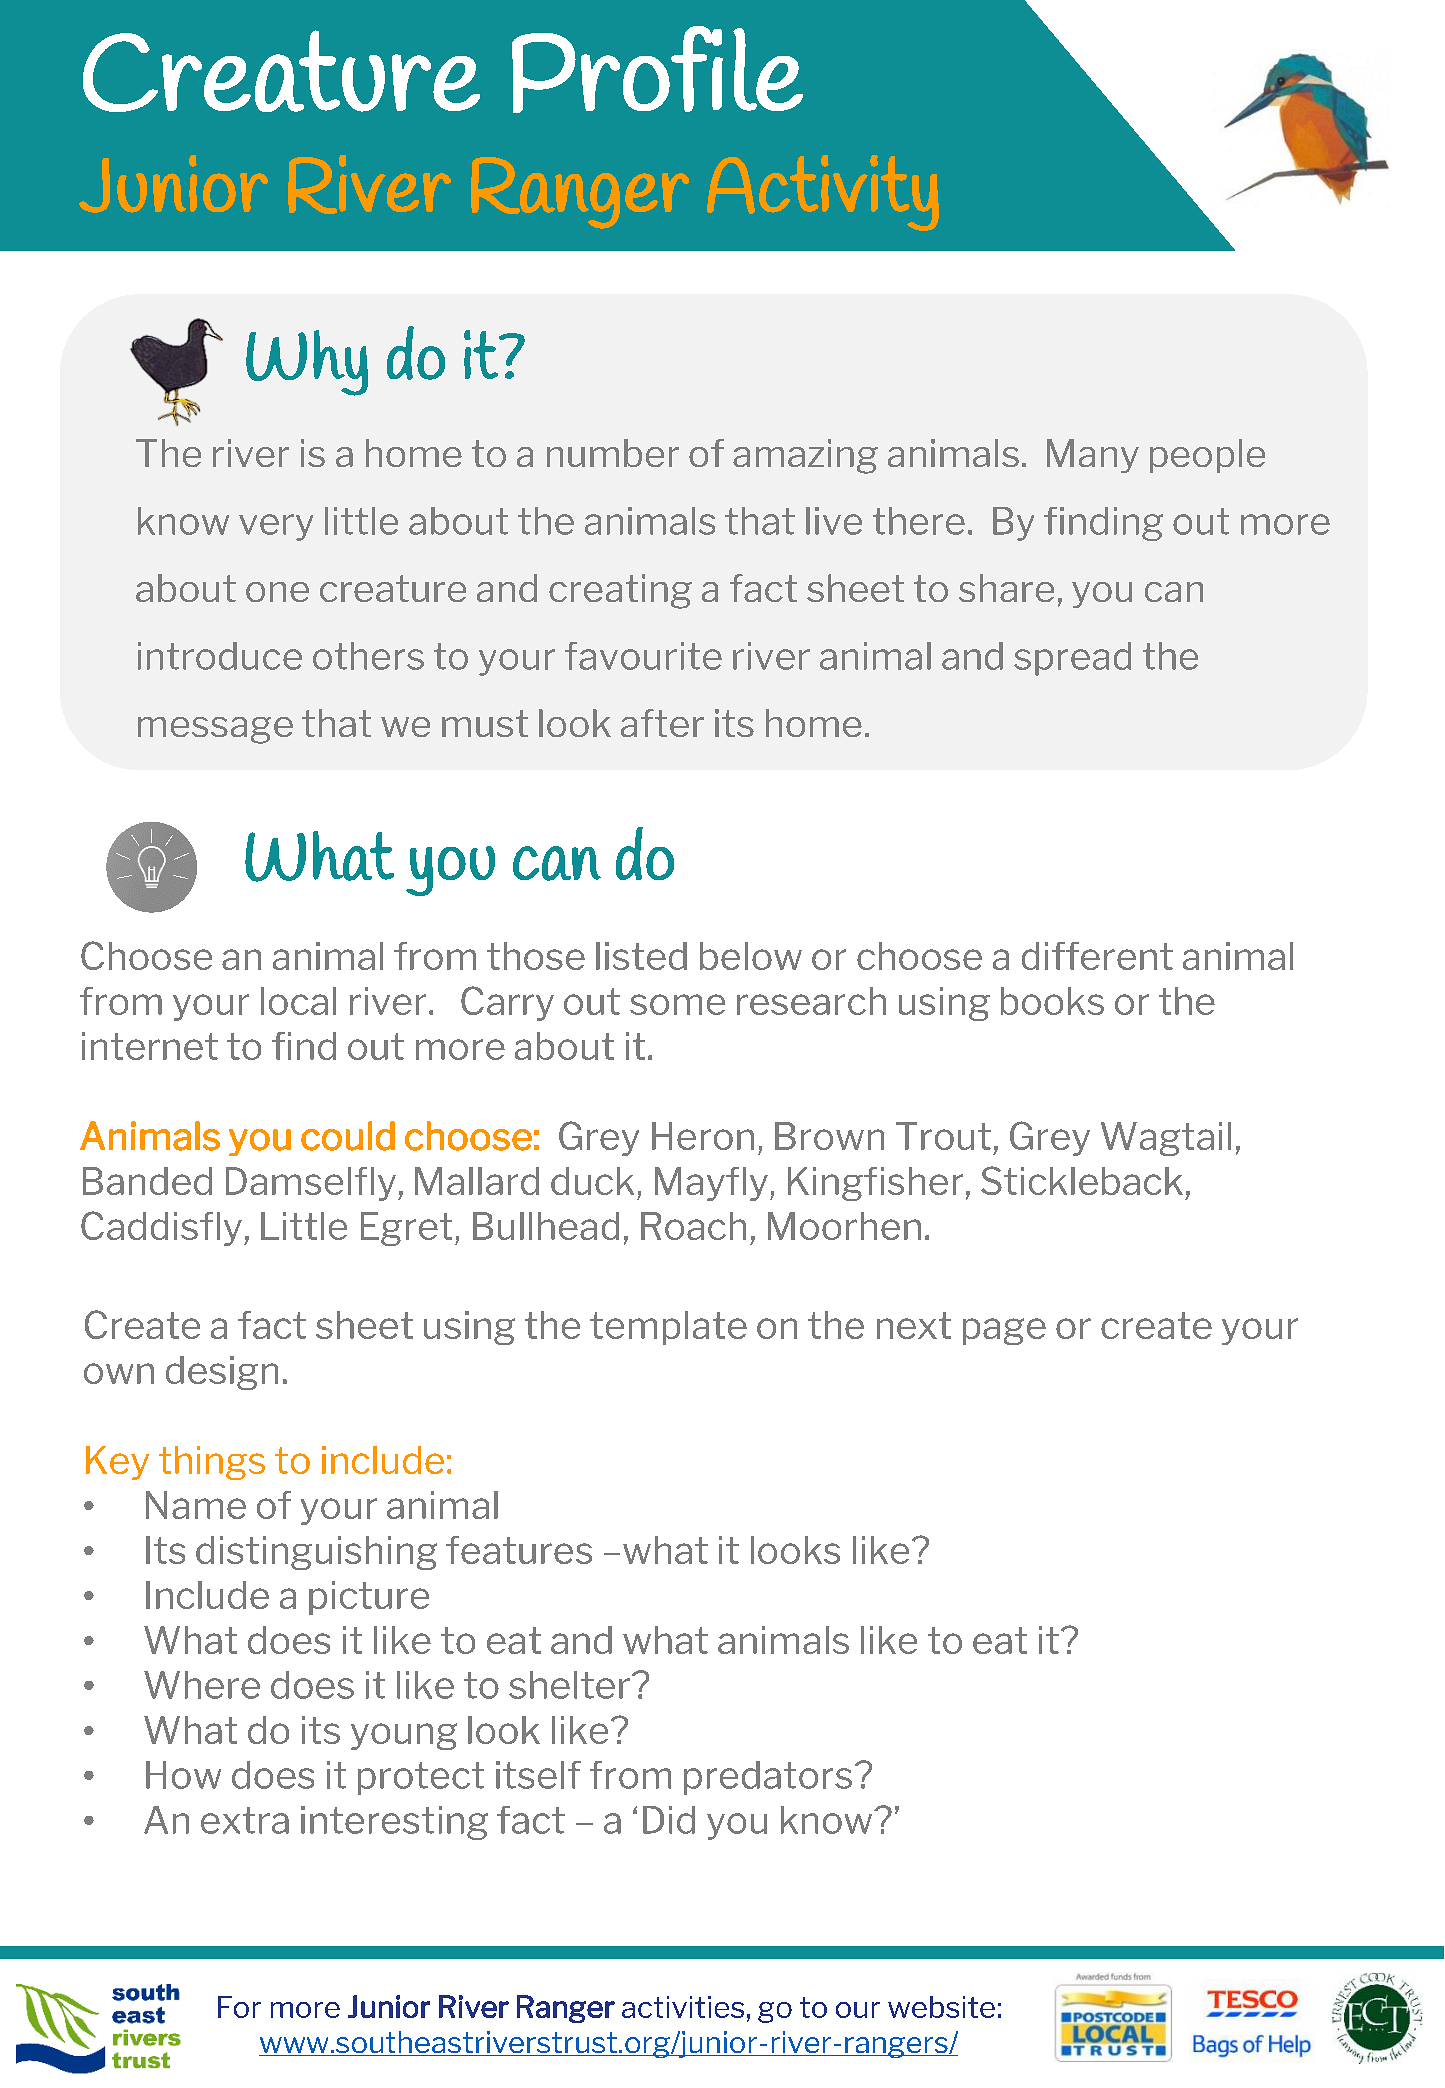 This screenshot has width=1445, height=2088. Describe the element at coordinates (693, 1226) in the screenshot. I see `Roach` at that location.
